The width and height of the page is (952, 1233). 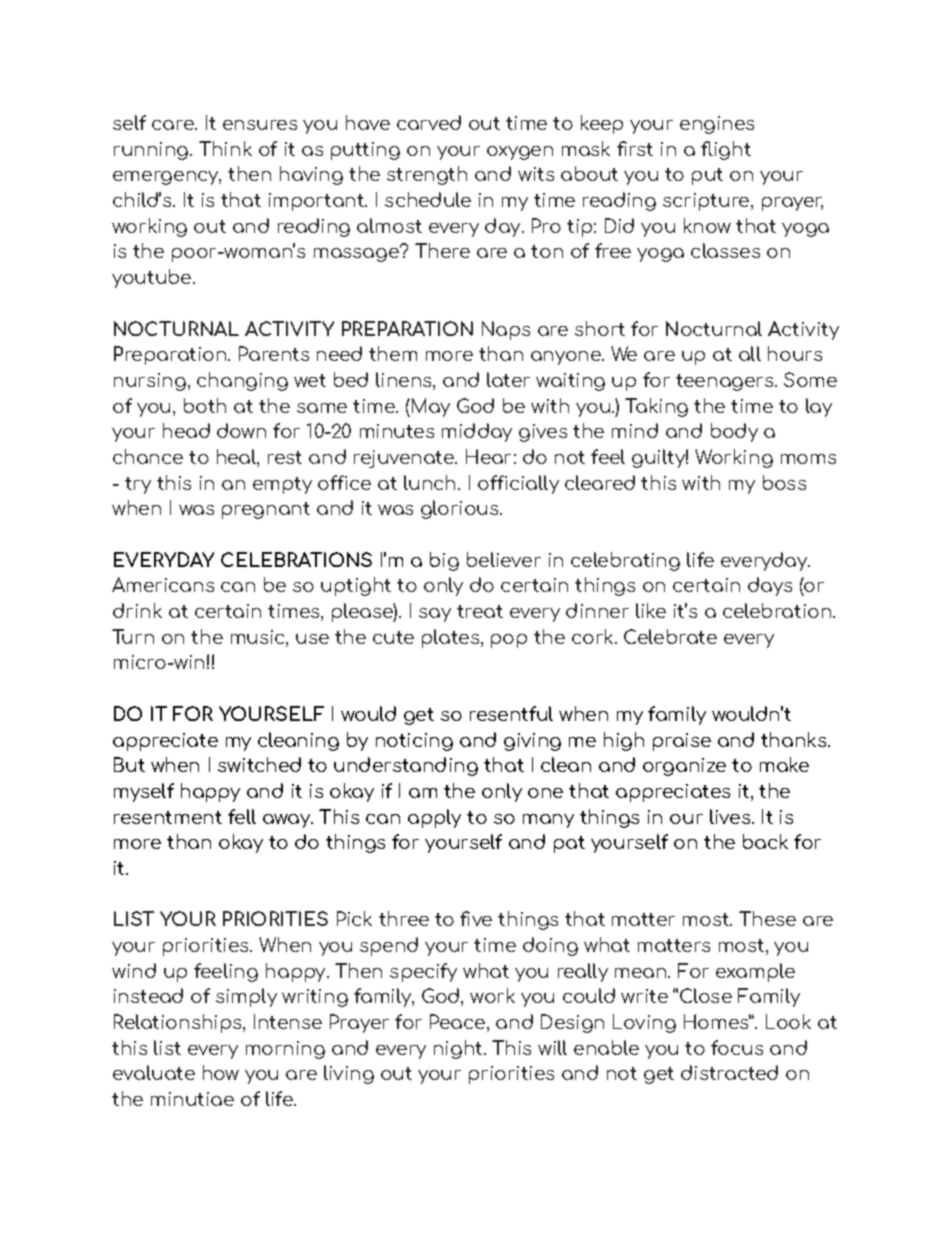 I want to click on how, so click(x=221, y=1072).
